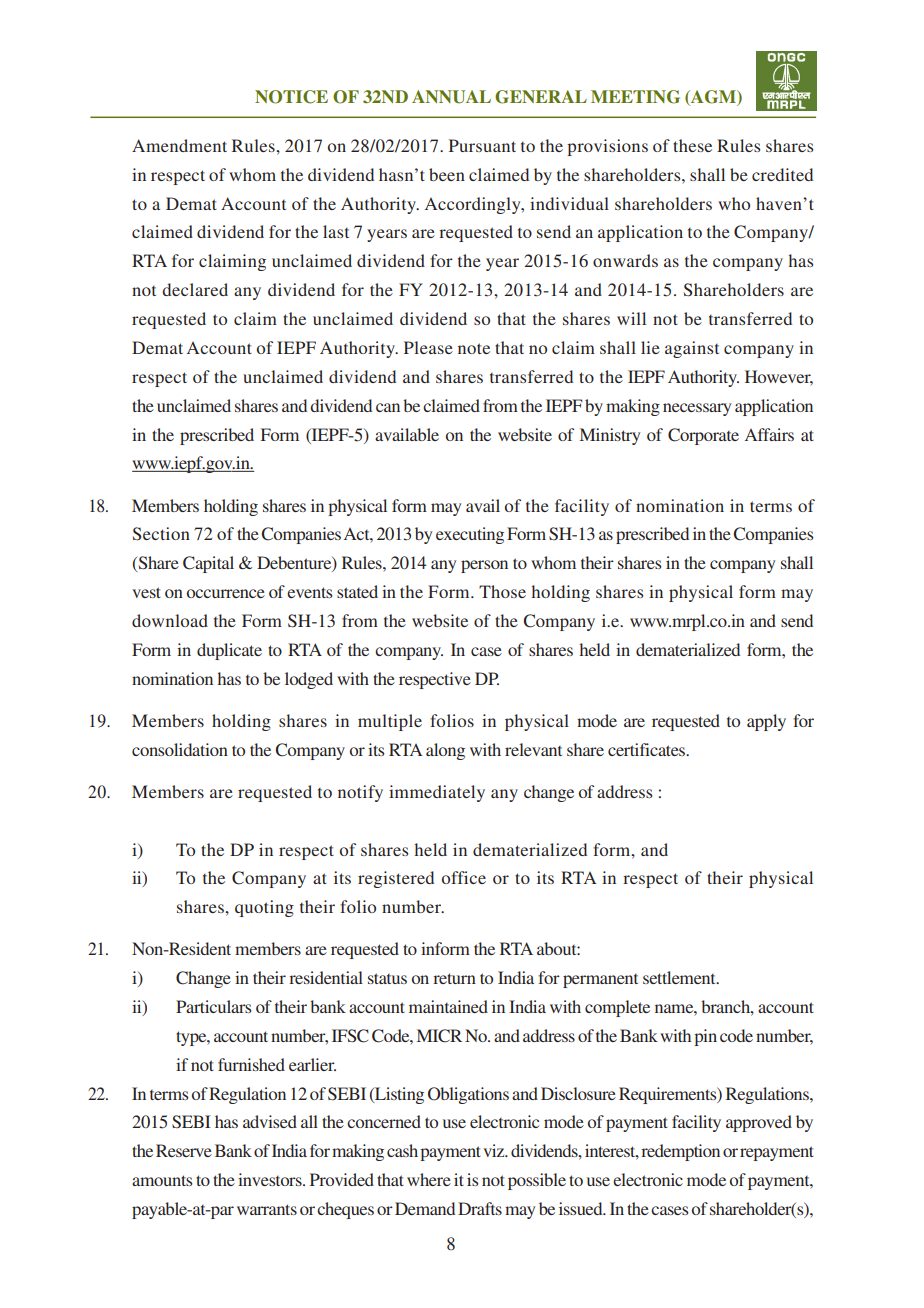 This screenshot has width=924, height=1308. What do you see at coordinates (766, 722) in the screenshot?
I see `apply` at bounding box center [766, 722].
